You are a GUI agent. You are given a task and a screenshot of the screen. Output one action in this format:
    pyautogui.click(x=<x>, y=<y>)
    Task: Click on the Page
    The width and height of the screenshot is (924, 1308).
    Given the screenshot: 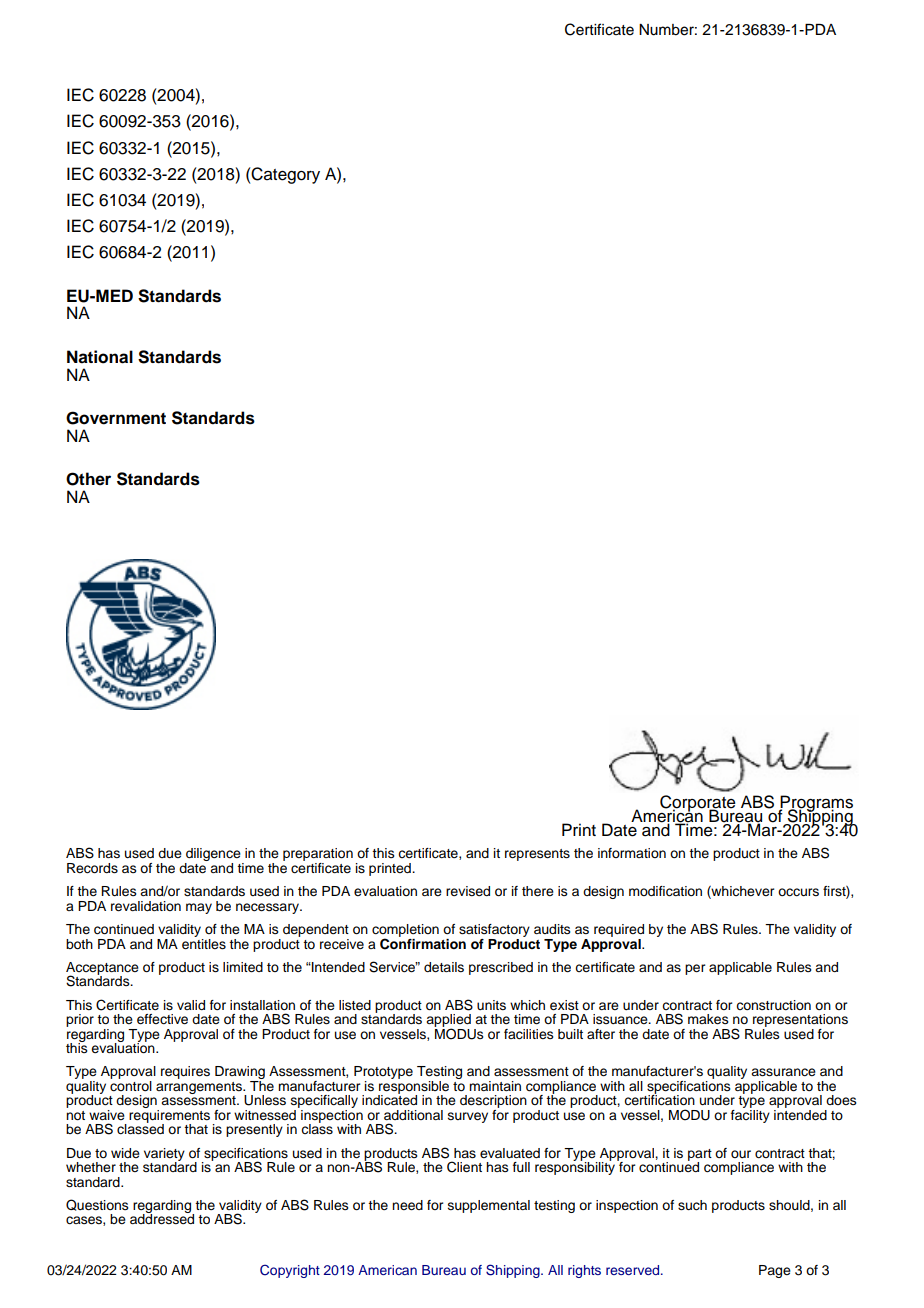 What is the action you would take?
    pyautogui.click(x=775, y=1271)
